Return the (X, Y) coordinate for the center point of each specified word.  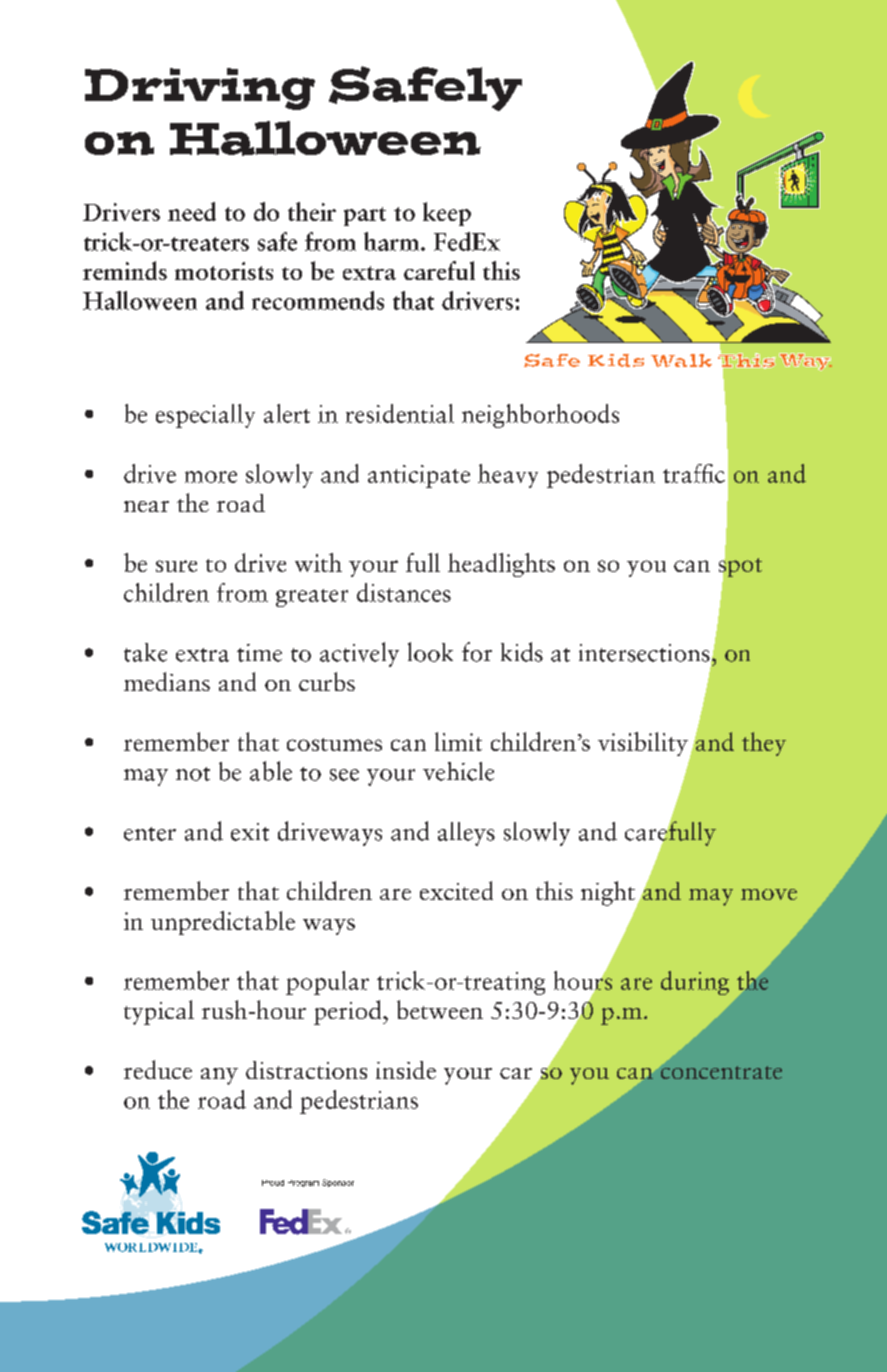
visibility (643, 744)
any (219, 1076)
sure (176, 566)
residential (400, 413)
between (440, 1009)
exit (250, 832)
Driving (200, 89)
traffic (694, 473)
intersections (645, 654)
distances (404, 592)
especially (205, 416)
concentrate (721, 1072)
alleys (466, 834)
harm (393, 241)
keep (447, 214)
